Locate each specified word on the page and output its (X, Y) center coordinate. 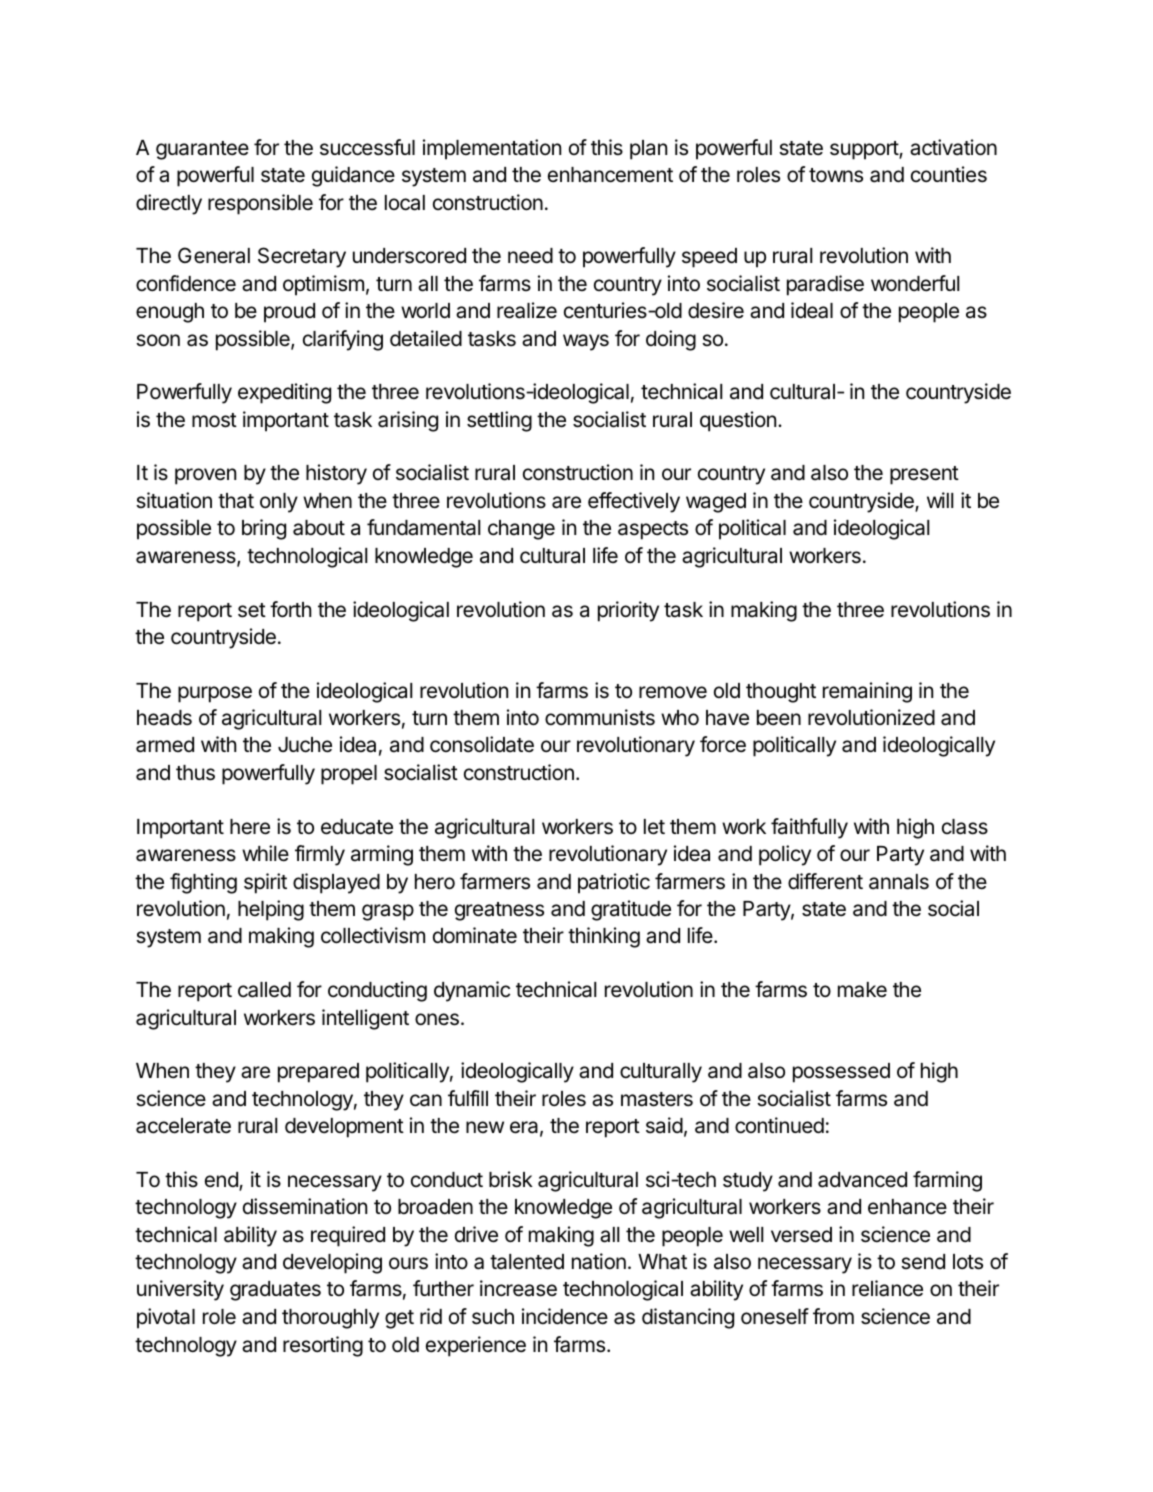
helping (271, 910)
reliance (887, 1288)
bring (264, 529)
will (940, 500)
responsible (260, 204)
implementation (492, 149)
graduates (275, 1291)
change (521, 530)
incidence (565, 1316)
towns (836, 175)
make (862, 990)
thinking (604, 937)
